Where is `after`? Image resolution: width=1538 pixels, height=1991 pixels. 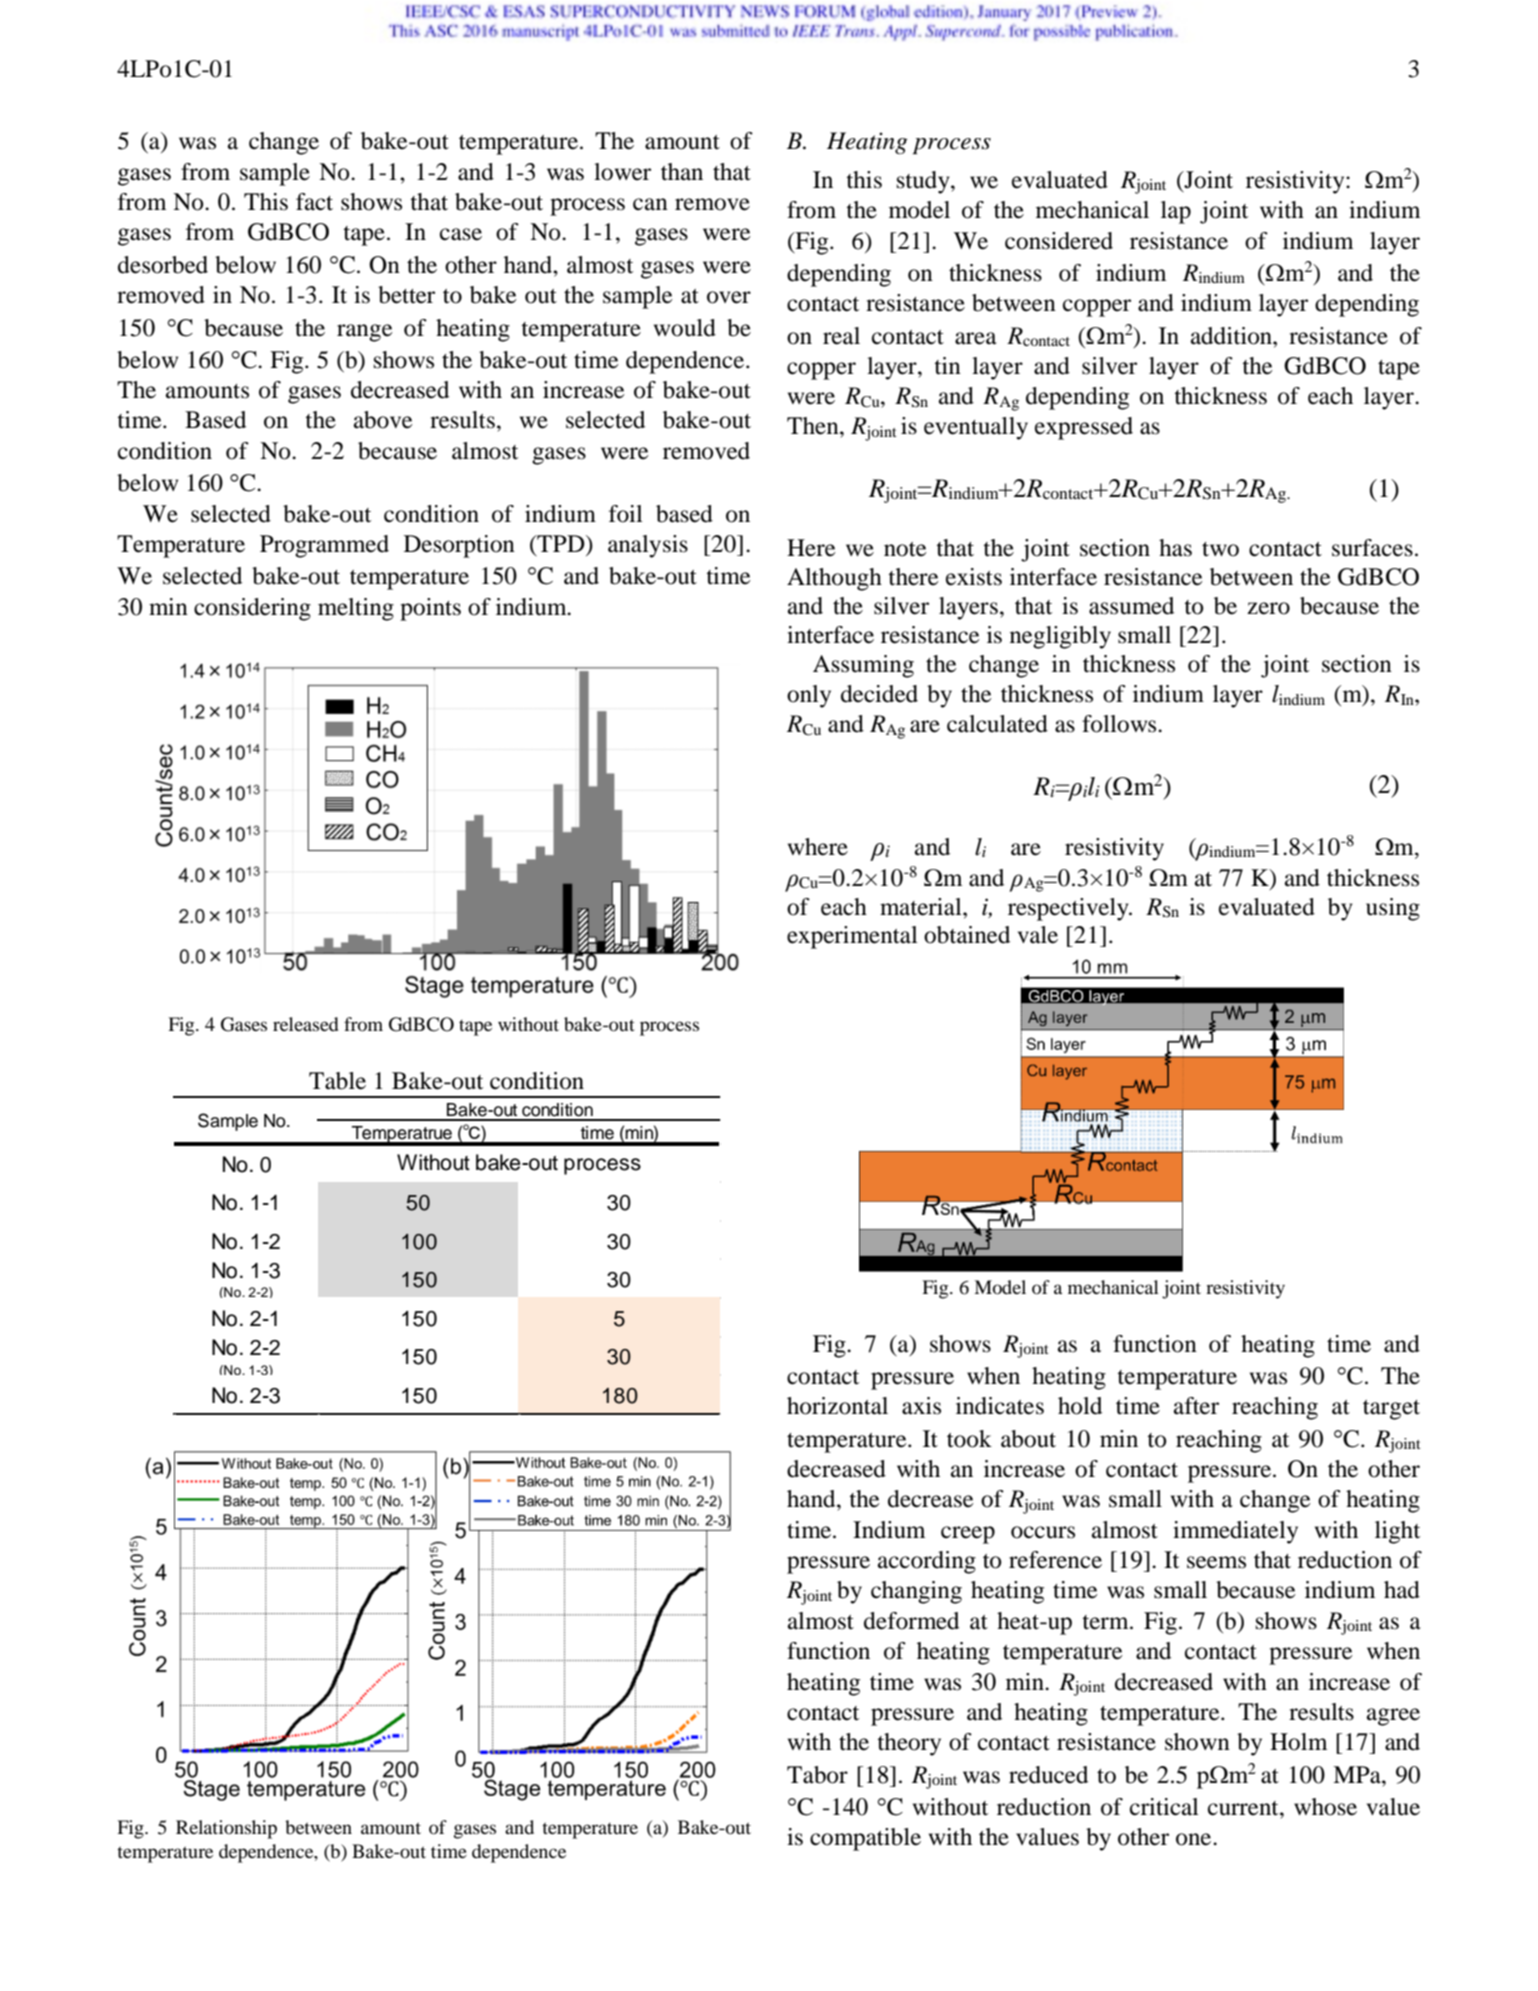
after is located at coordinates (1196, 1406).
